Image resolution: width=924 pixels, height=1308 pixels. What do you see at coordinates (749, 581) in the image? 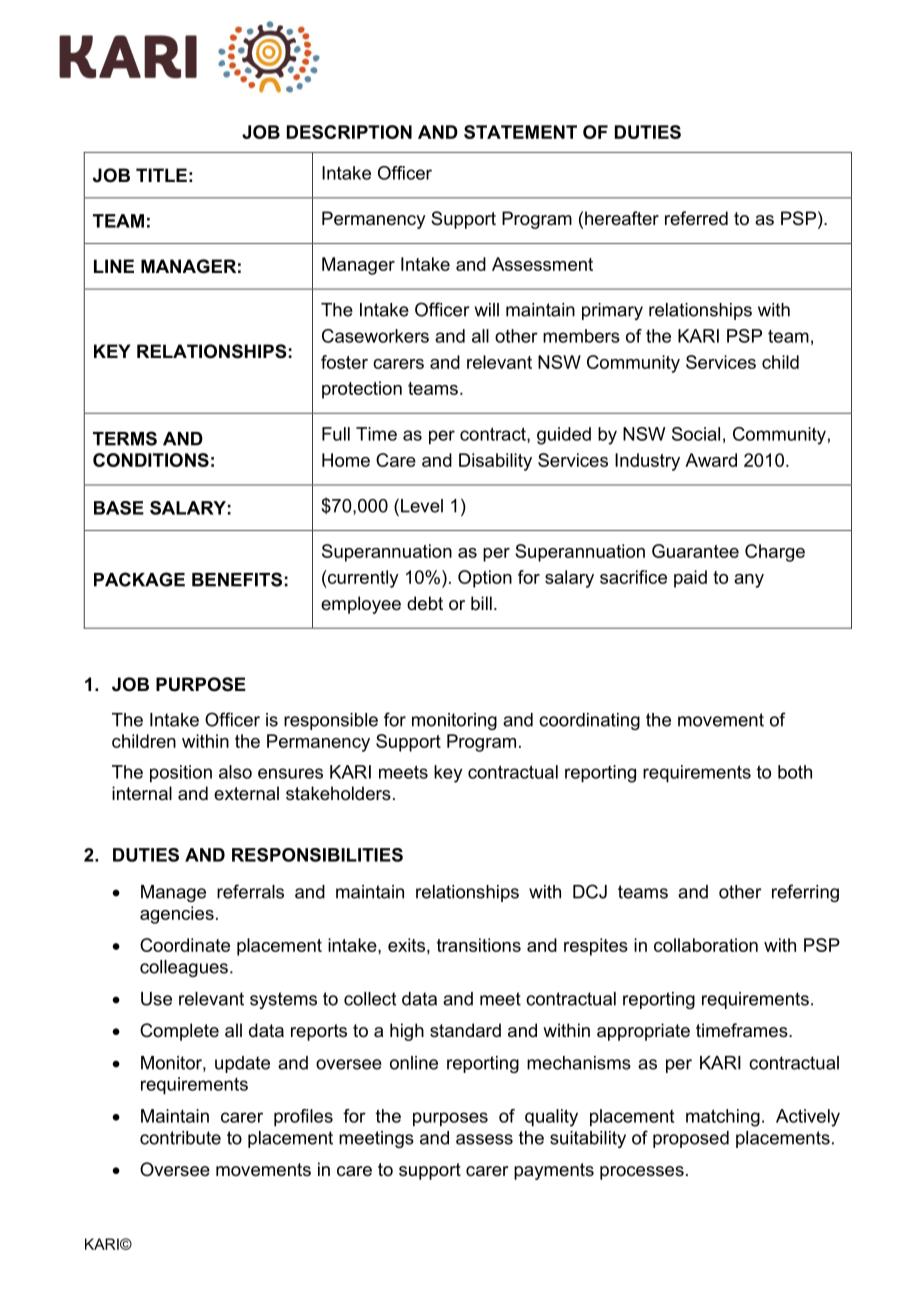
I see `any` at bounding box center [749, 581].
